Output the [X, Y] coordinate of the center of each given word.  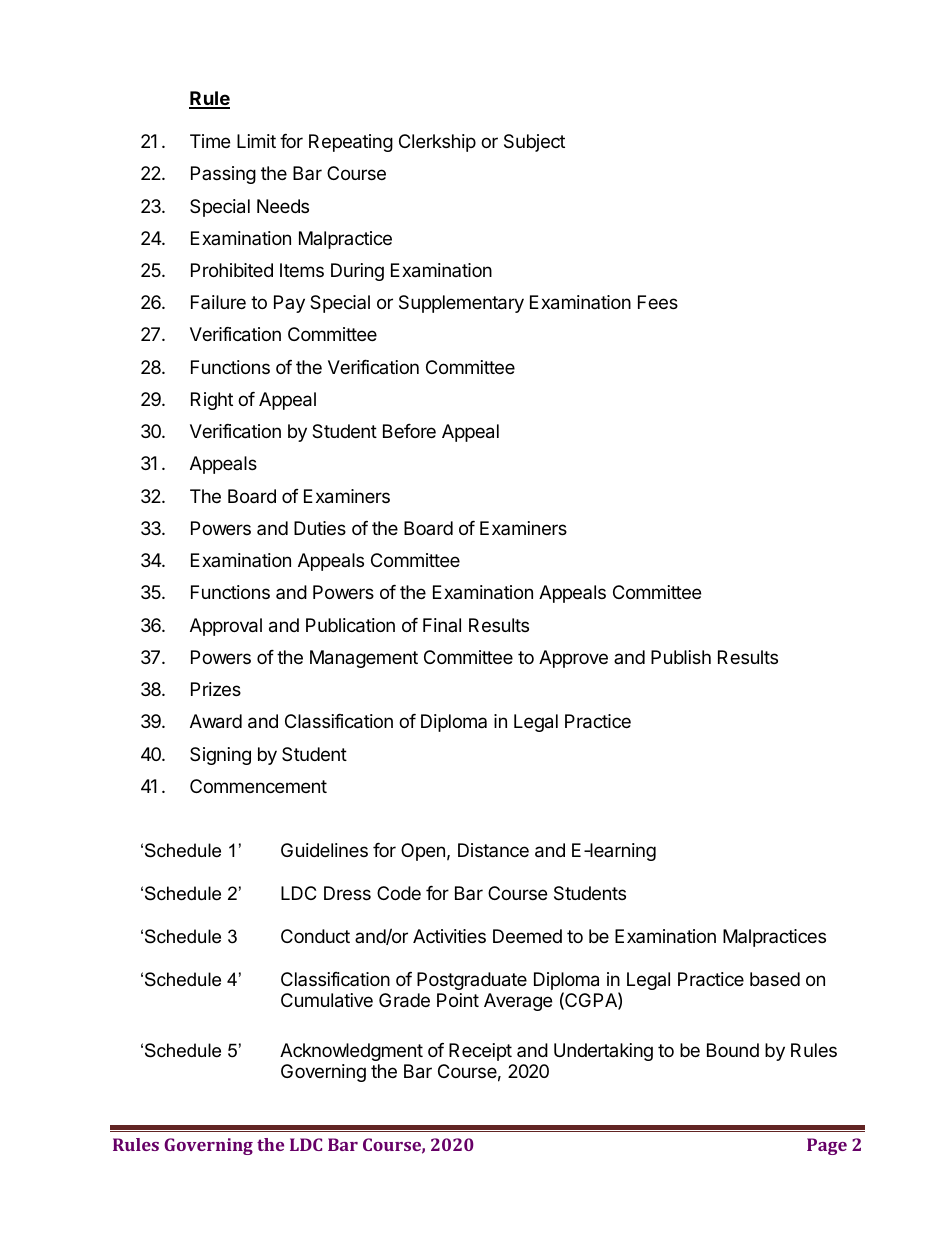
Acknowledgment [351, 1052]
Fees [658, 302]
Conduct [315, 936]
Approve [573, 659]
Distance [493, 850]
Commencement [258, 786]
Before [409, 431]
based [775, 979]
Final [442, 625]
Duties [320, 528]
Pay [289, 304]
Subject [534, 143]
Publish [681, 657]
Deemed [527, 936]
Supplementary [461, 304]
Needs [283, 206]
